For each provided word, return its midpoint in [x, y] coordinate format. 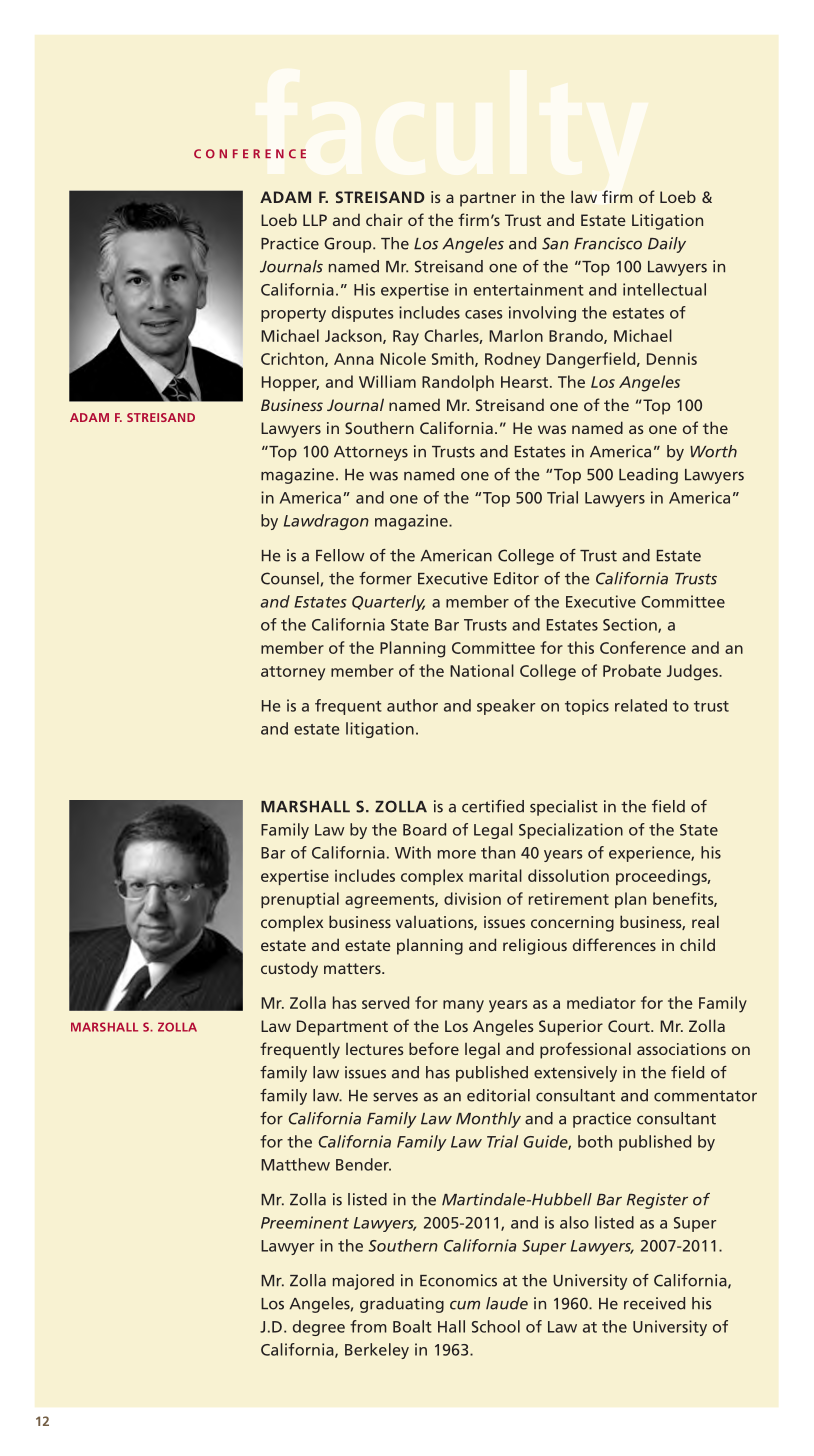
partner [488, 199]
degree [319, 1328]
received [654, 1303]
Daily [667, 245]
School [496, 1326]
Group [349, 245]
